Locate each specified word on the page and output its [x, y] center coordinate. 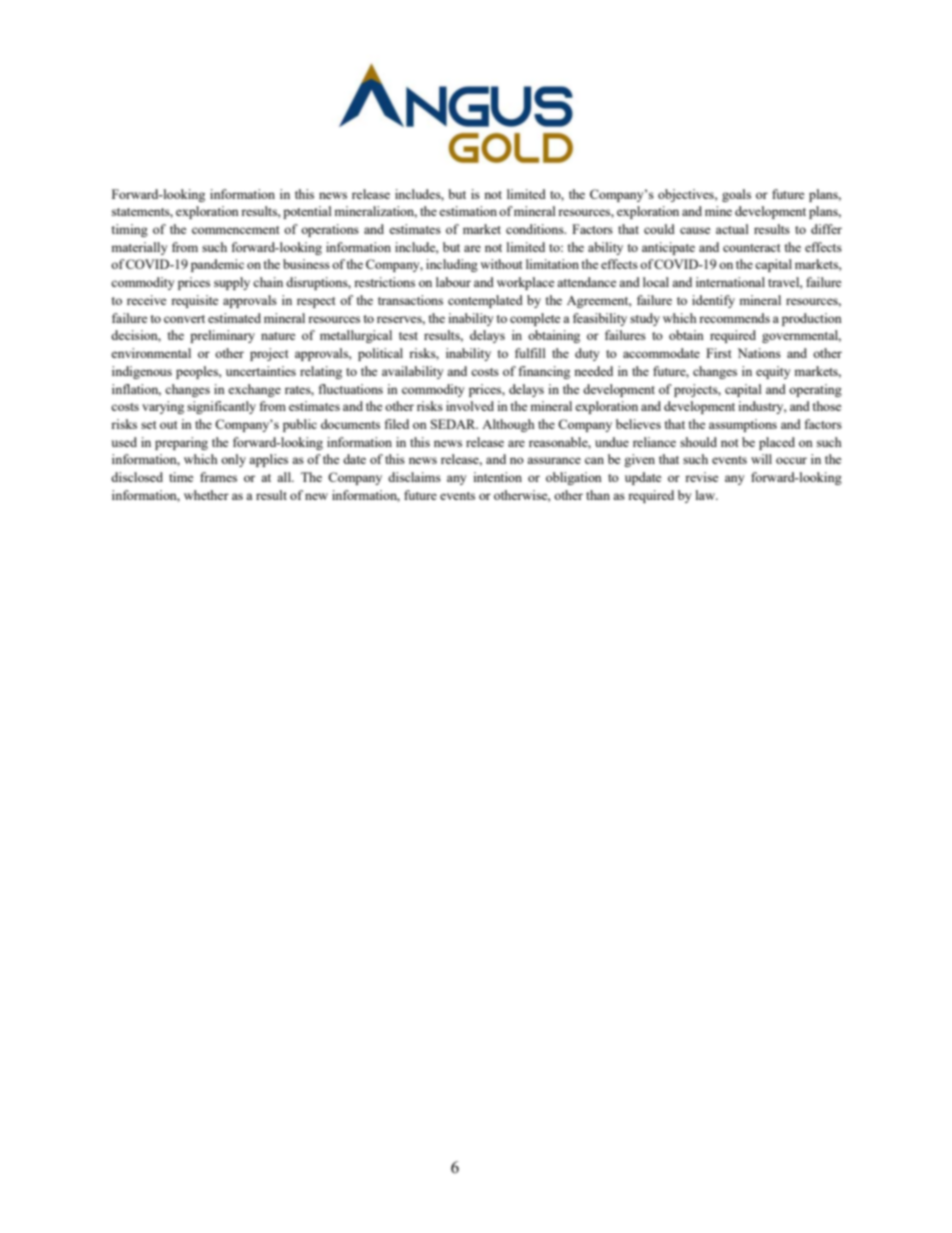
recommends [734, 318]
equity [773, 372]
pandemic [217, 265]
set [148, 425]
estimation [468, 211]
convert [184, 319]
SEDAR [454, 424]
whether [206, 495]
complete [535, 319]
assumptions [743, 425]
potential [307, 212]
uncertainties [261, 371]
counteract [751, 248]
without [501, 264]
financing [544, 372]
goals [736, 195]
